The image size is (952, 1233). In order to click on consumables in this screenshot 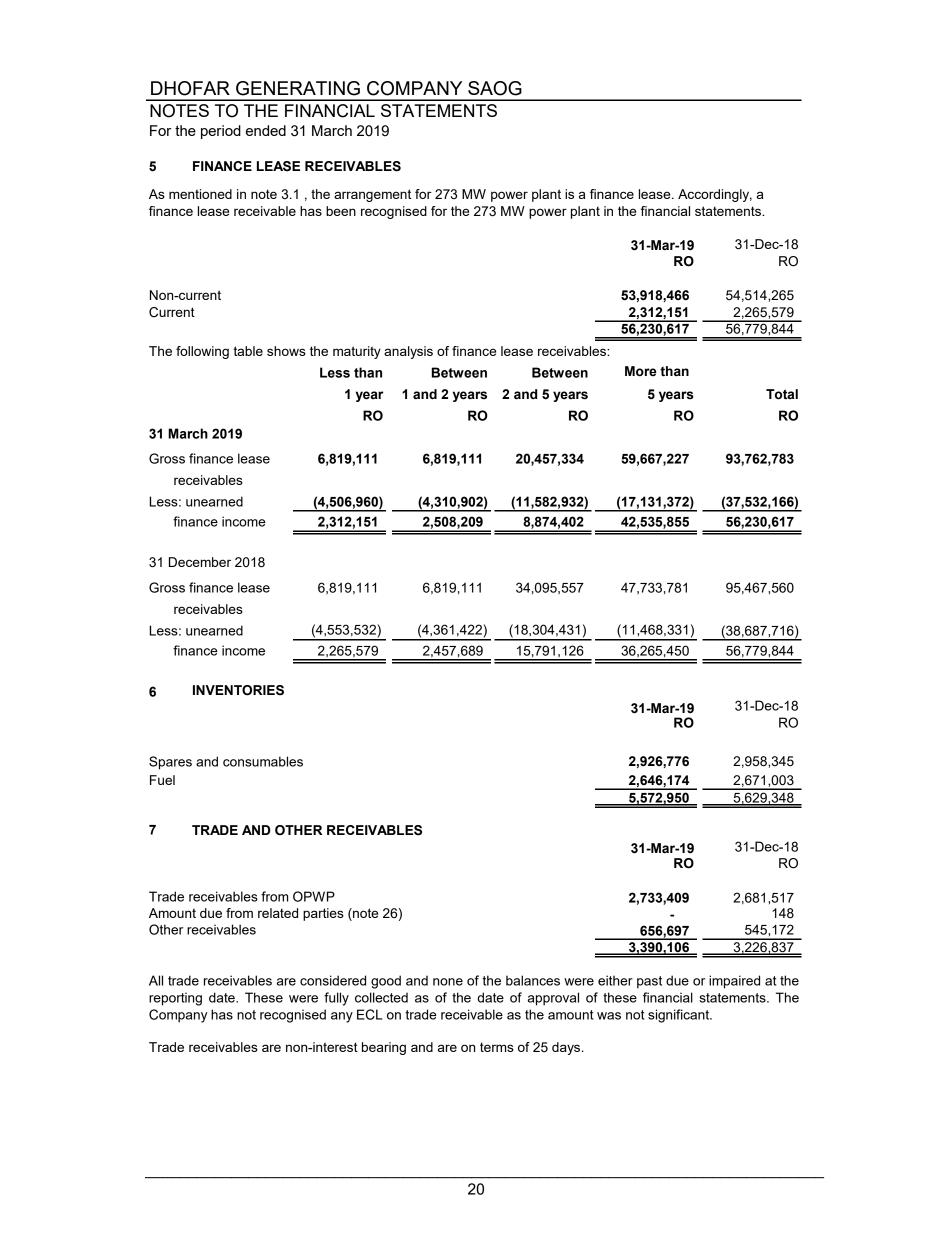, I will do `click(263, 761)`.
